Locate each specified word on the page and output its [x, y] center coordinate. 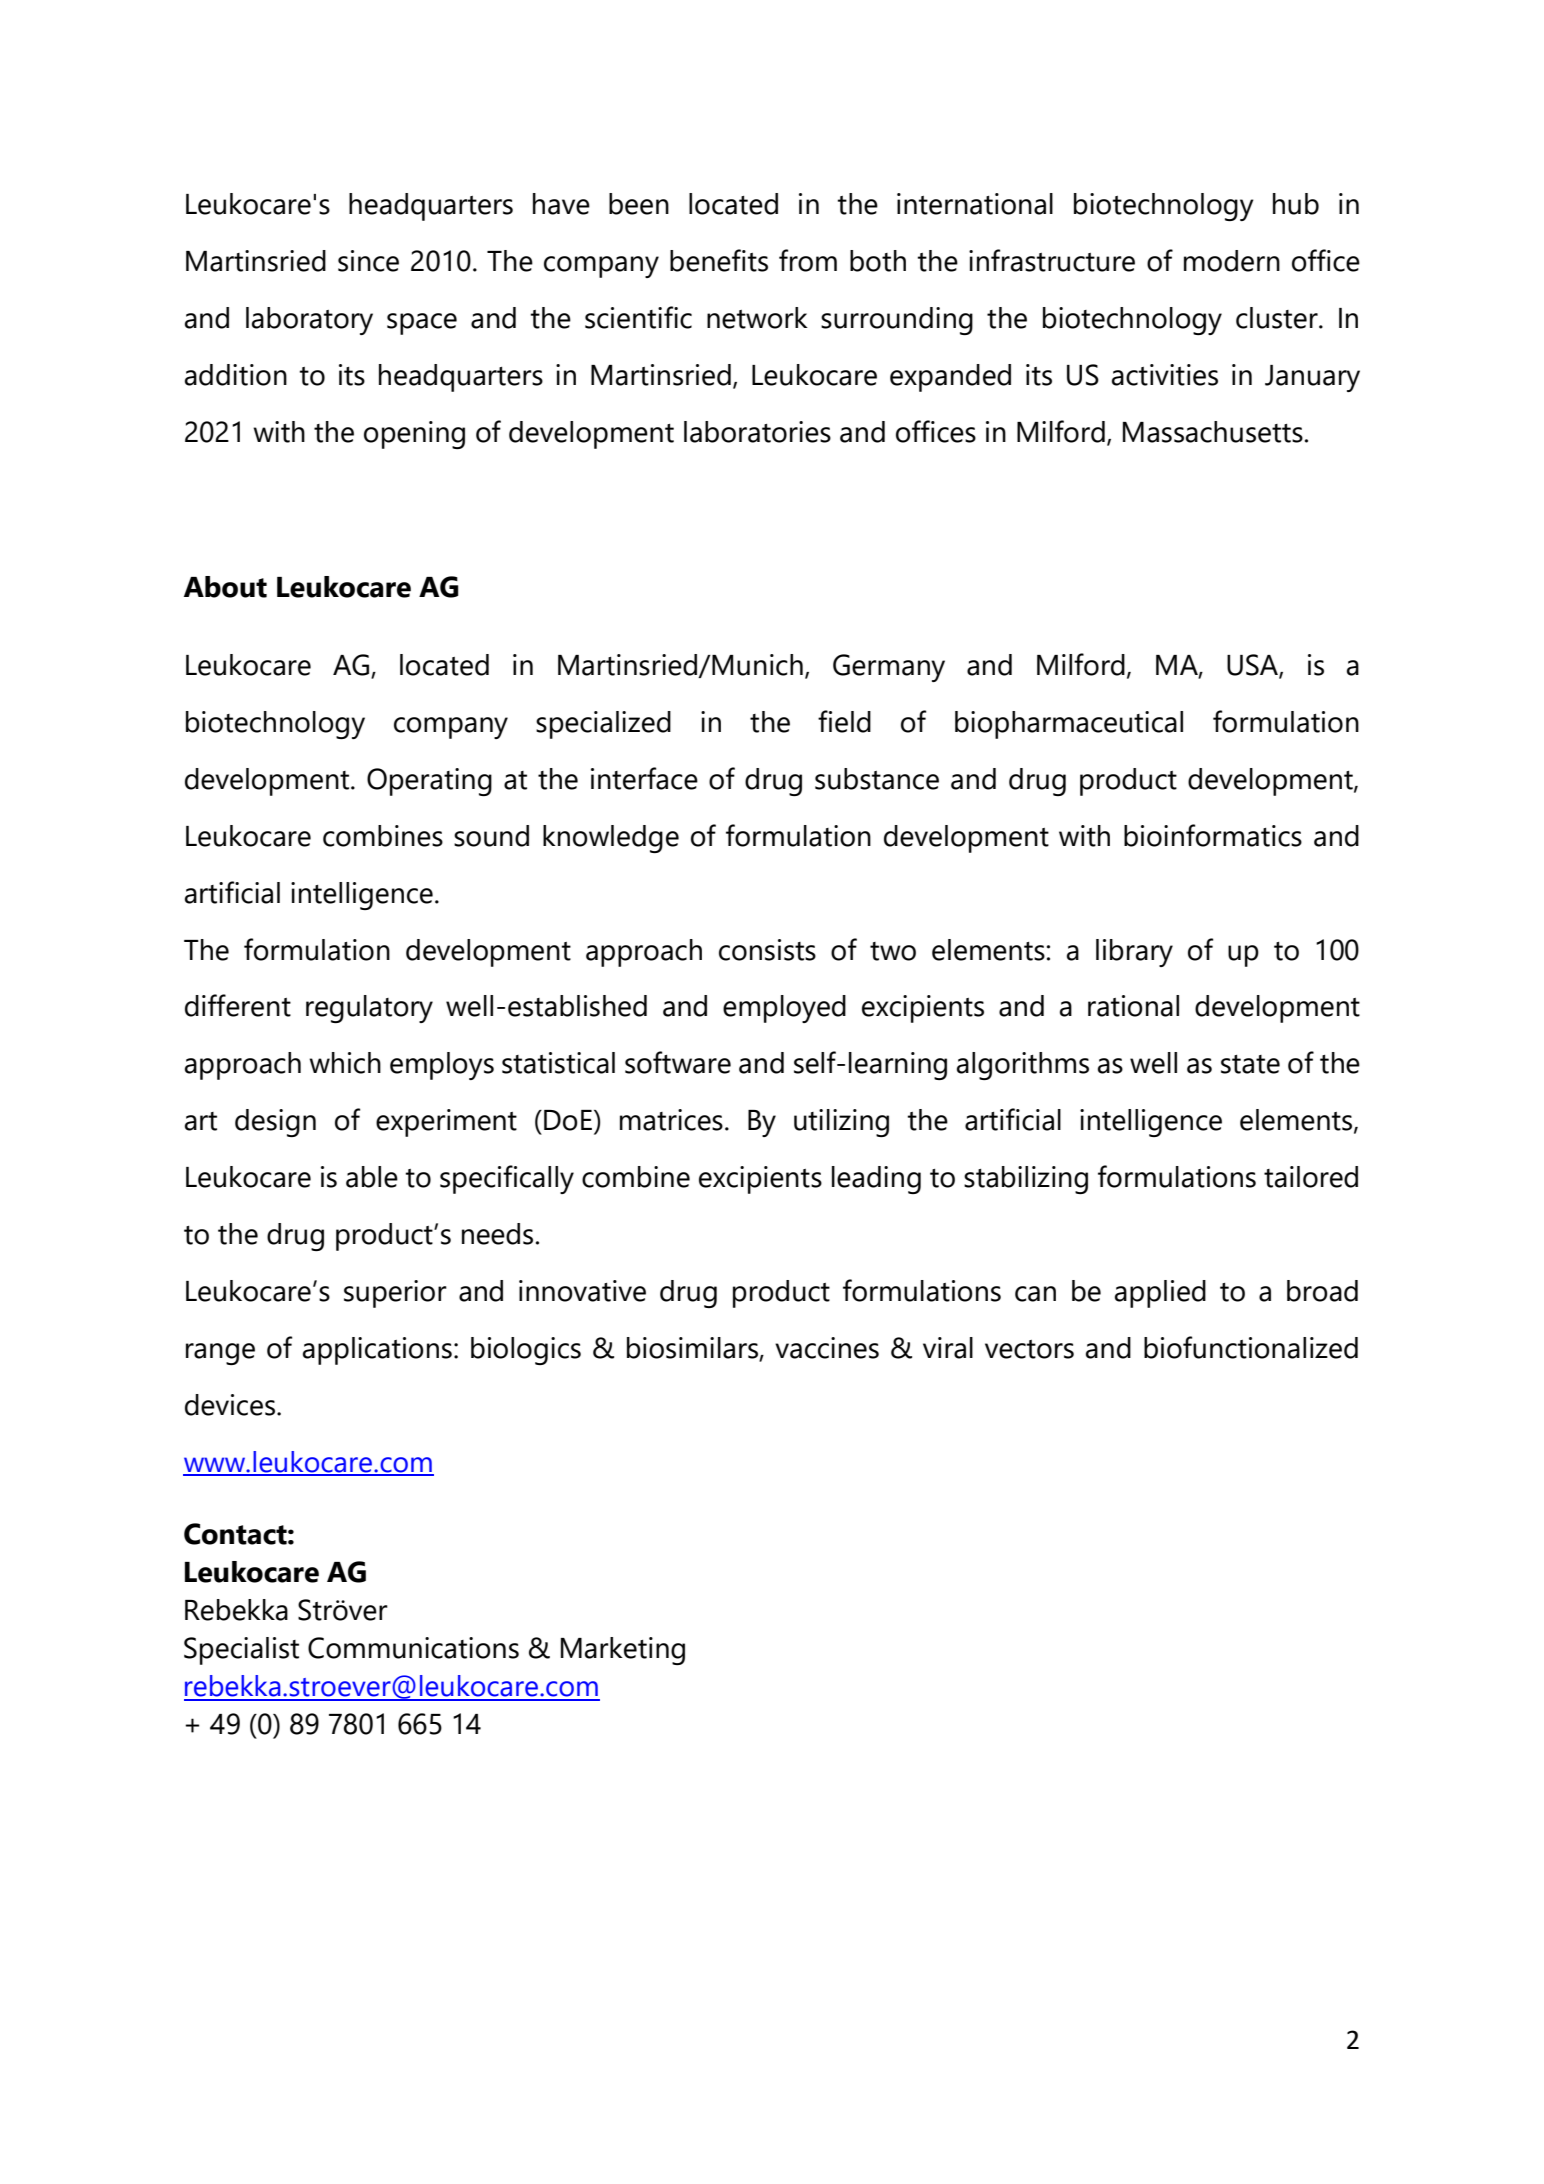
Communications [413, 1648]
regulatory [369, 1009]
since [368, 261]
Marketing [623, 1651]
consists [767, 950]
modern [1232, 261]
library [1134, 953]
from [808, 260]
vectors [1029, 1349]
